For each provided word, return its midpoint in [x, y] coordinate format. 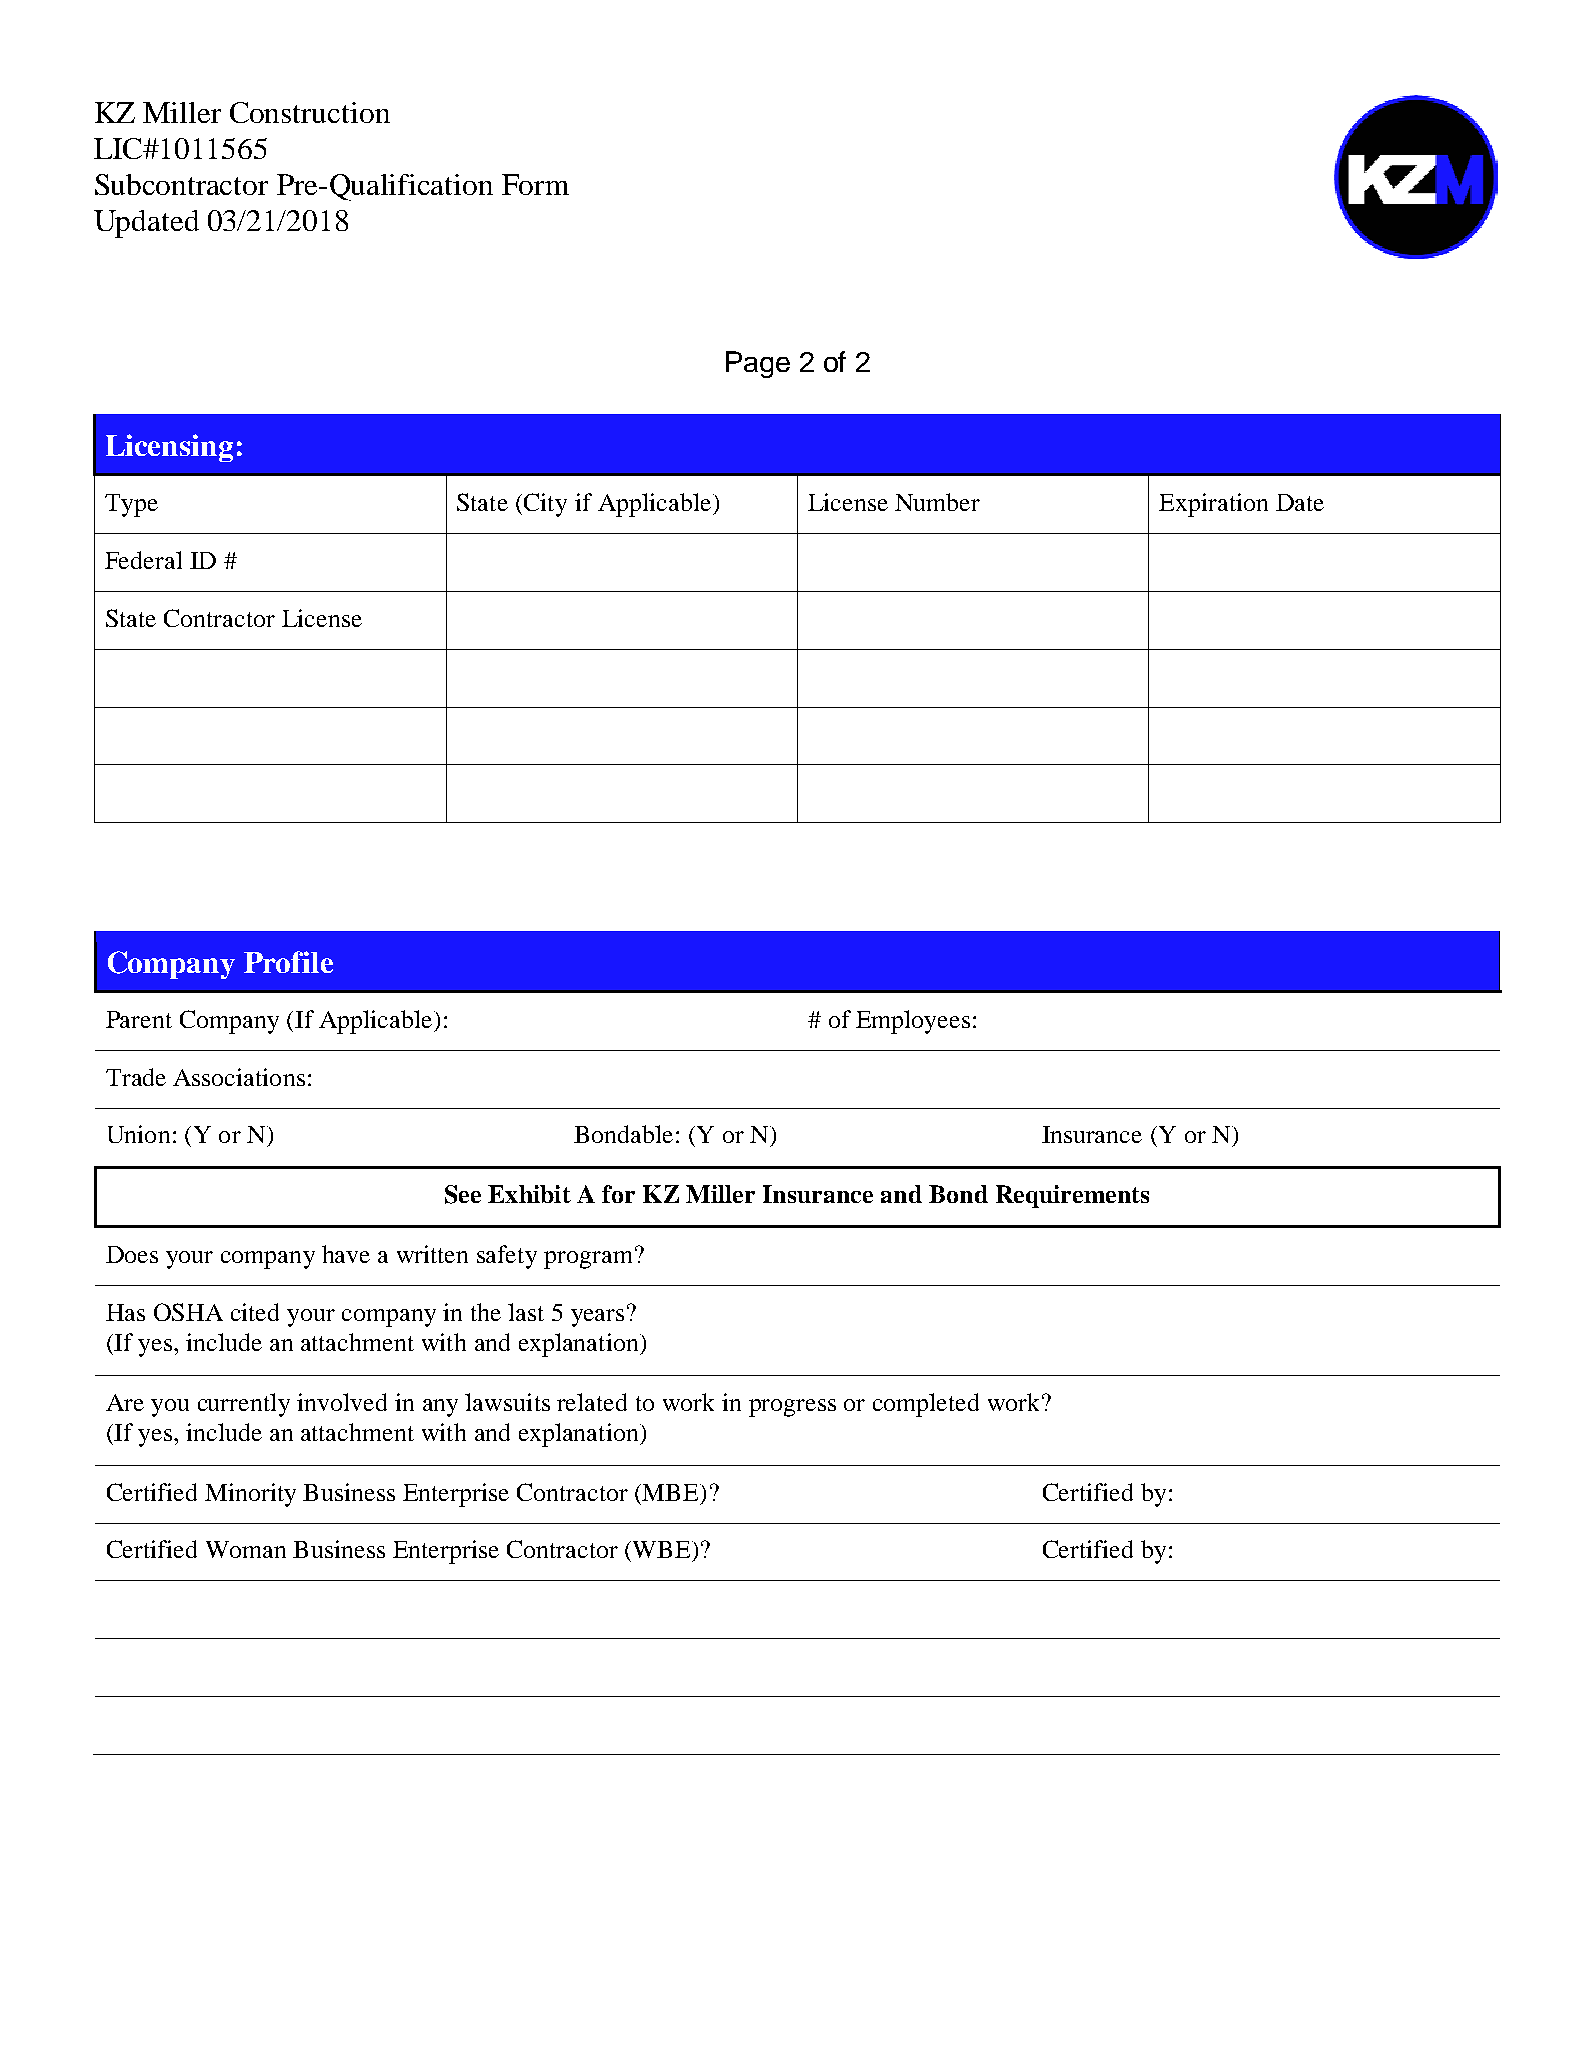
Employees [913, 1022]
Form [535, 184]
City [545, 505]
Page [758, 364]
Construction [310, 112]
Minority [250, 1495]
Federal [143, 560]
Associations [239, 1077]
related [592, 1402]
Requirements [1072, 1196]
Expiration [1213, 505]
